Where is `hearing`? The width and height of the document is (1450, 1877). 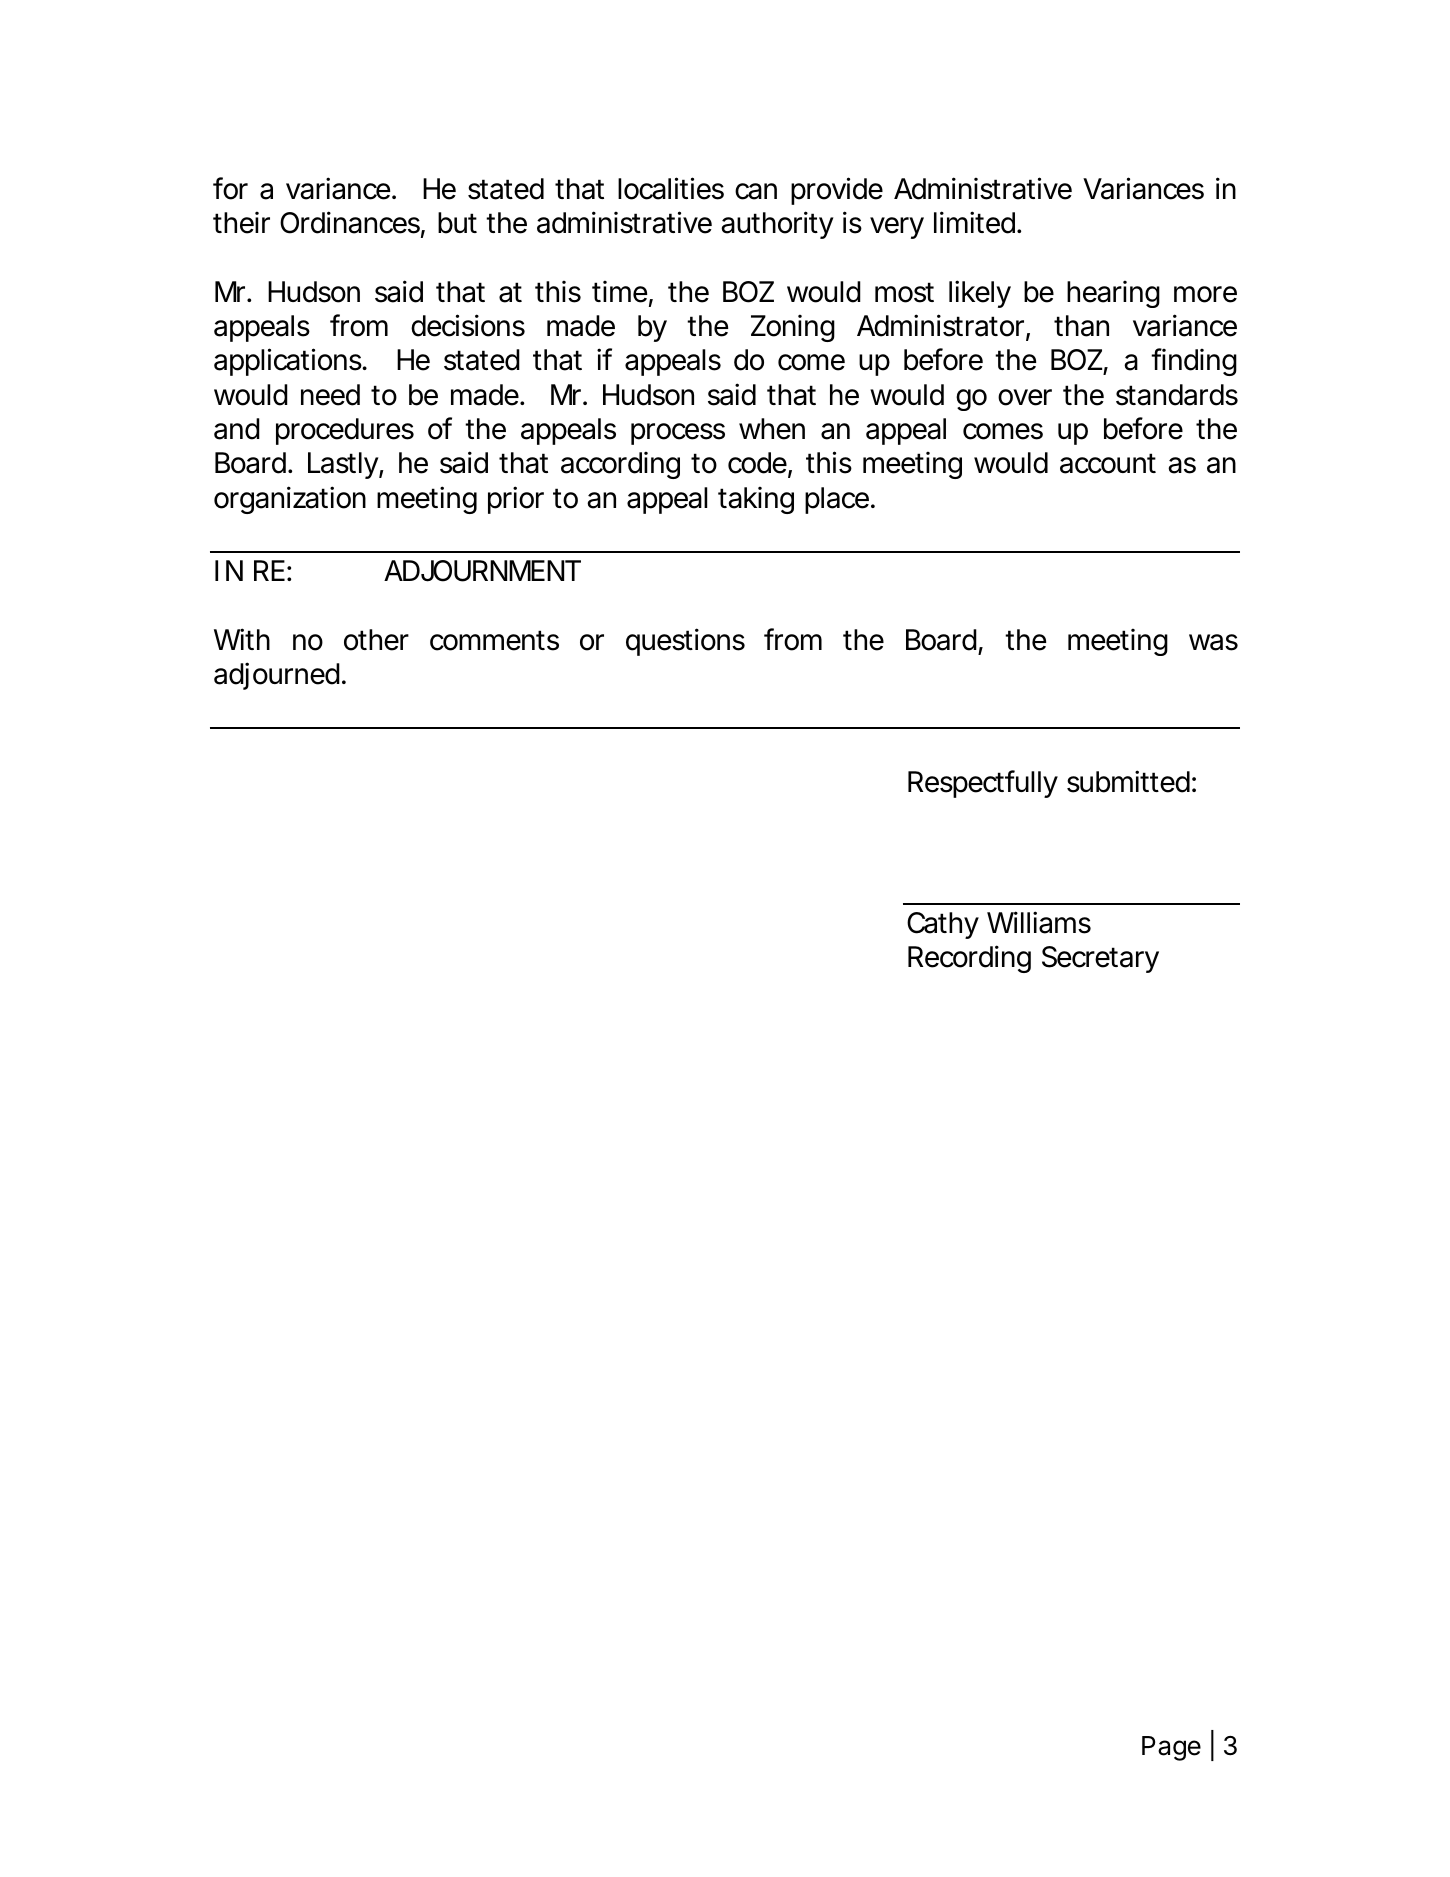
hearing is located at coordinates (1113, 294).
